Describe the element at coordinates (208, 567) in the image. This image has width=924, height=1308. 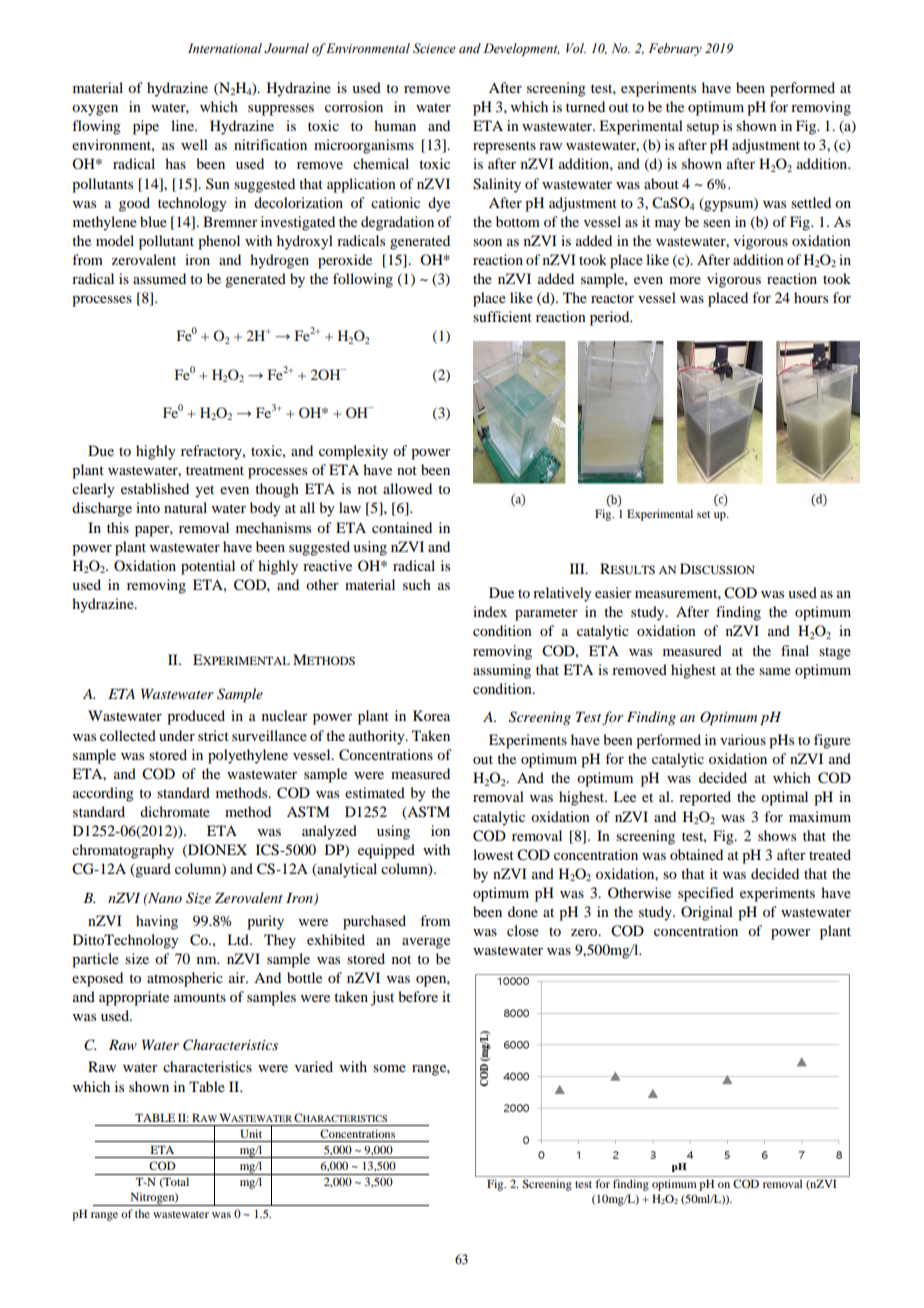
I see `potential` at that location.
